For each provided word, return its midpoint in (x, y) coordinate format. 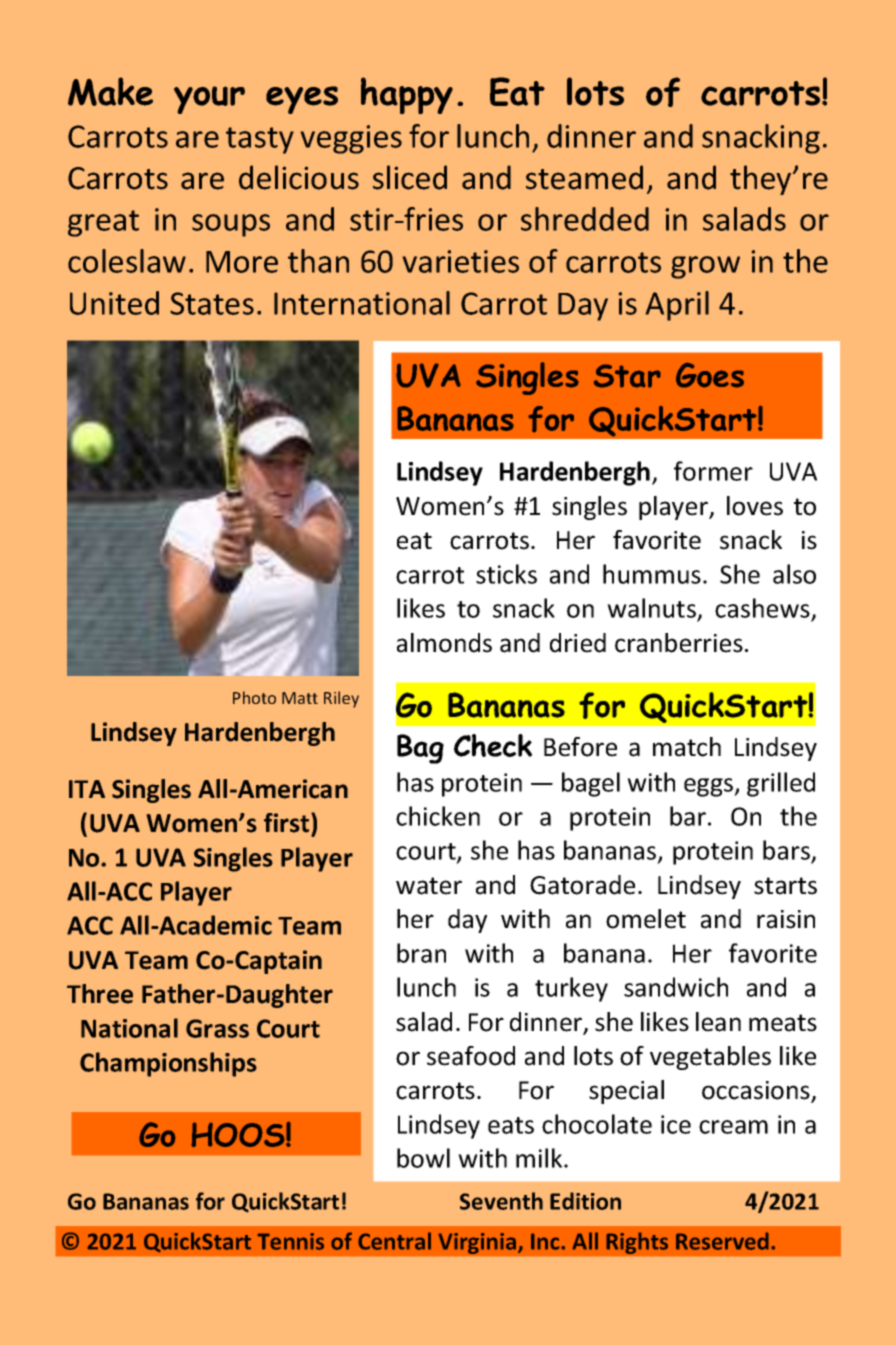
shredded (585, 219)
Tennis (290, 1241)
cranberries (679, 643)
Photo (254, 697)
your (209, 100)
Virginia (478, 1243)
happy (407, 95)
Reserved (722, 1241)
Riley (341, 699)
